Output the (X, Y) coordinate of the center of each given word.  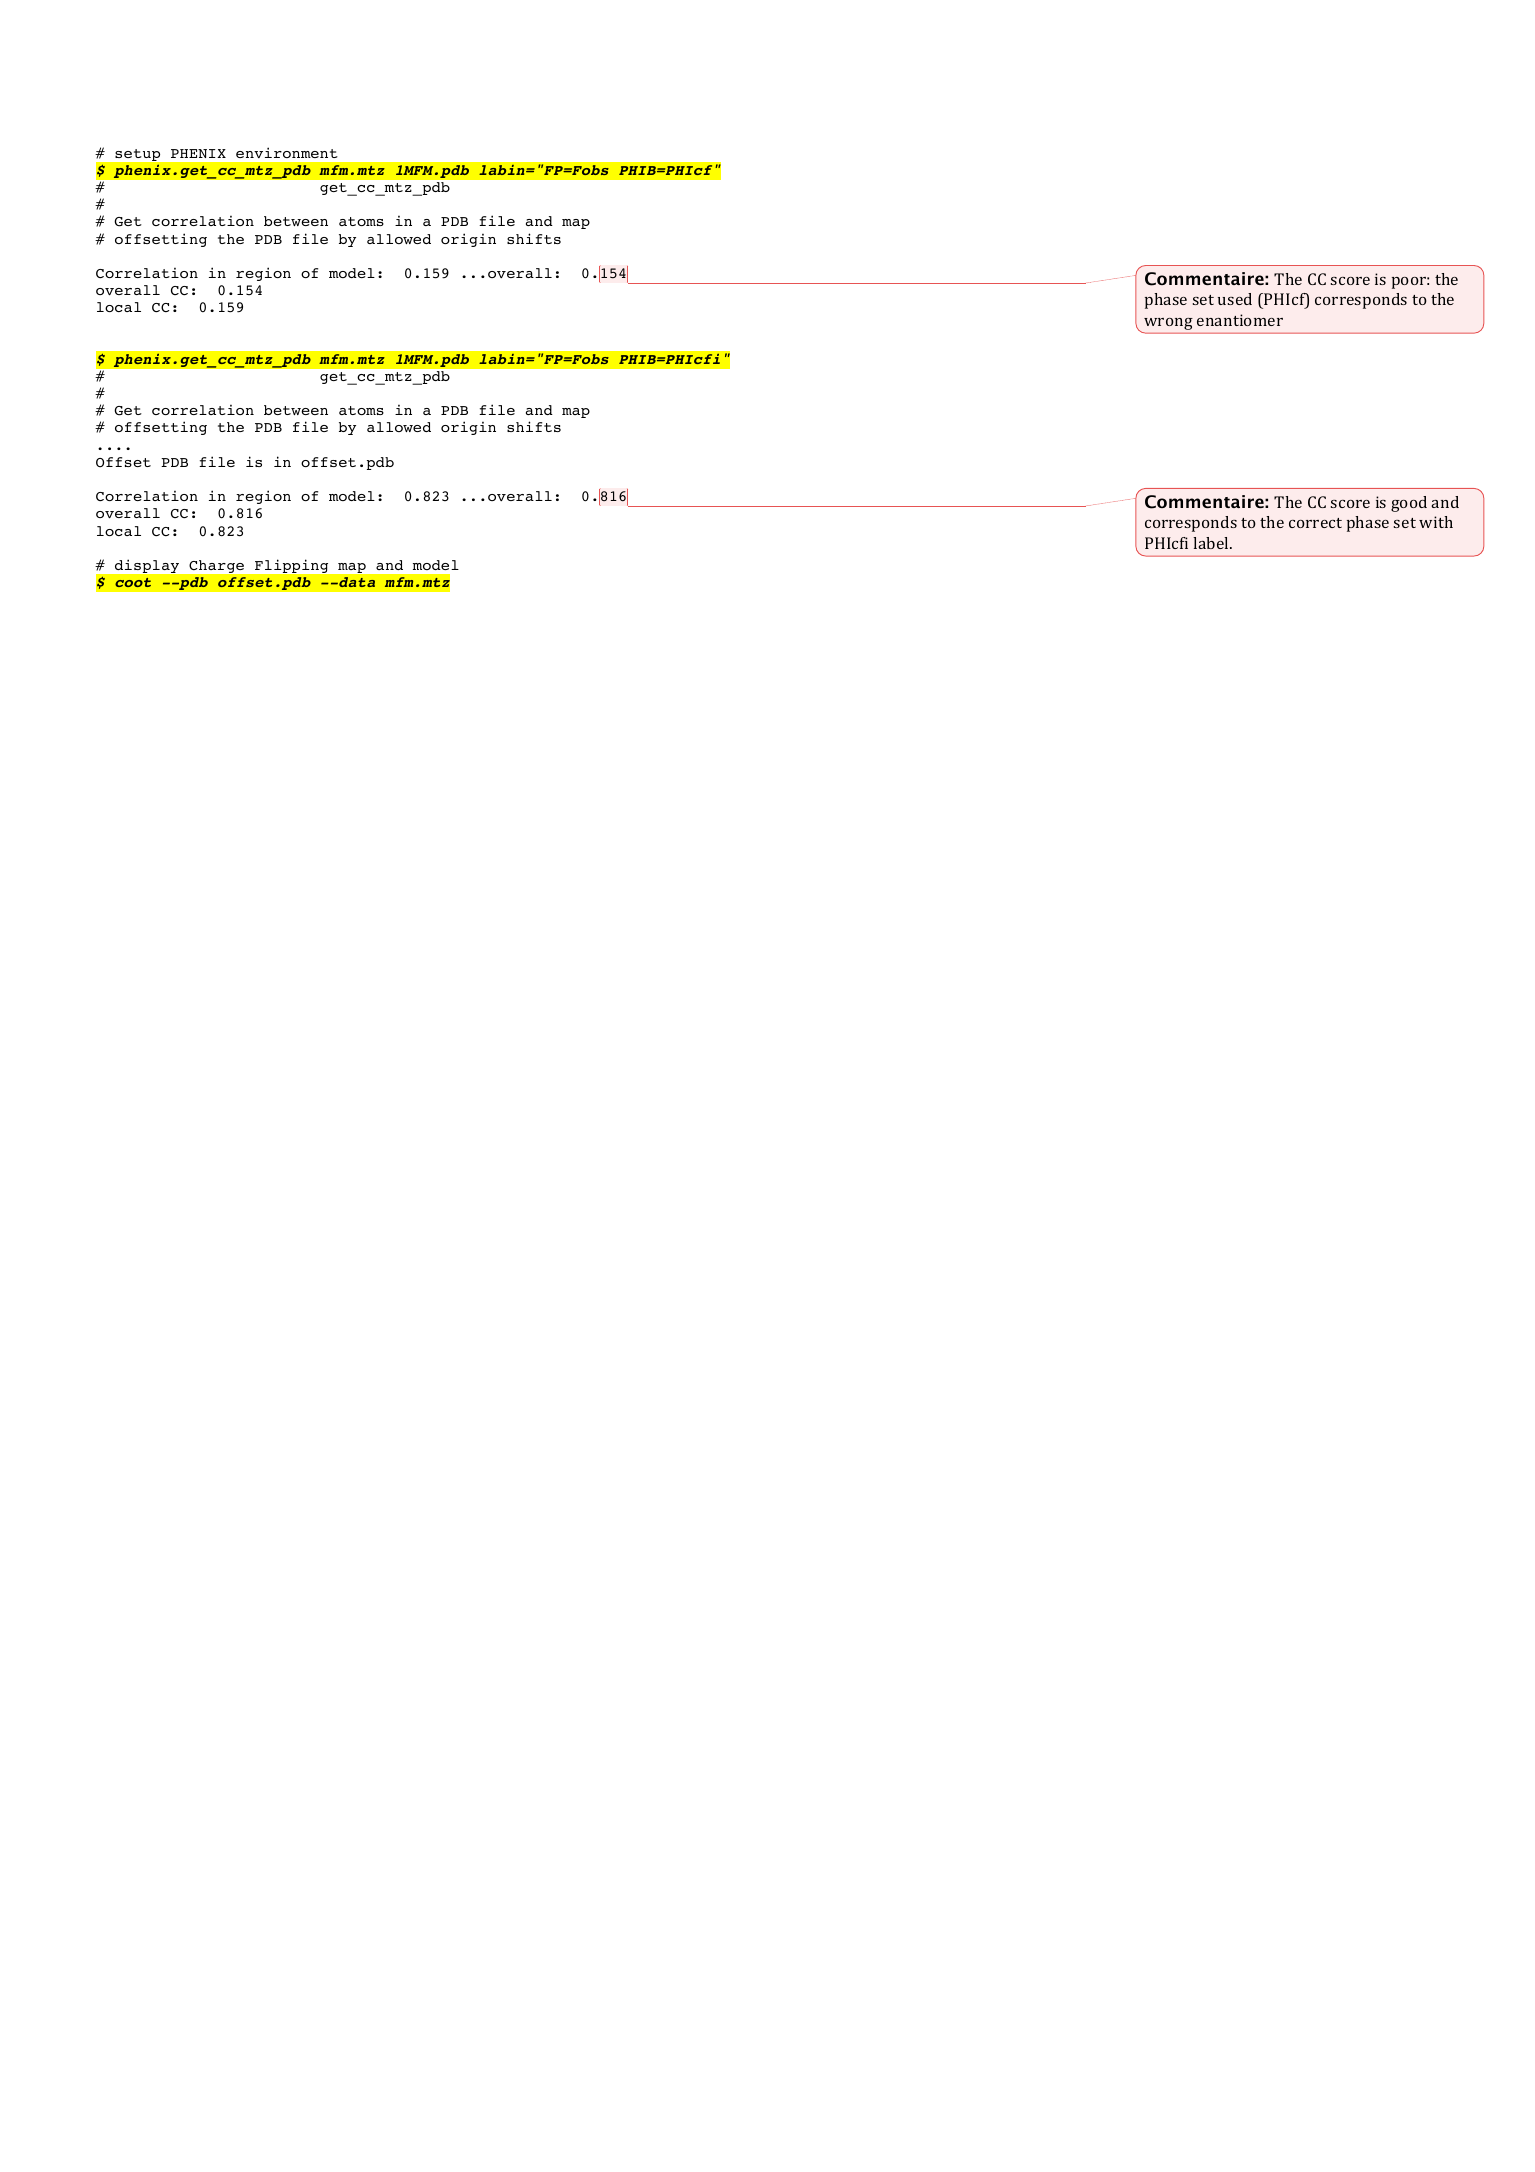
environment (287, 152)
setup (137, 155)
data (356, 582)
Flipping (291, 566)
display (147, 566)
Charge (216, 566)
